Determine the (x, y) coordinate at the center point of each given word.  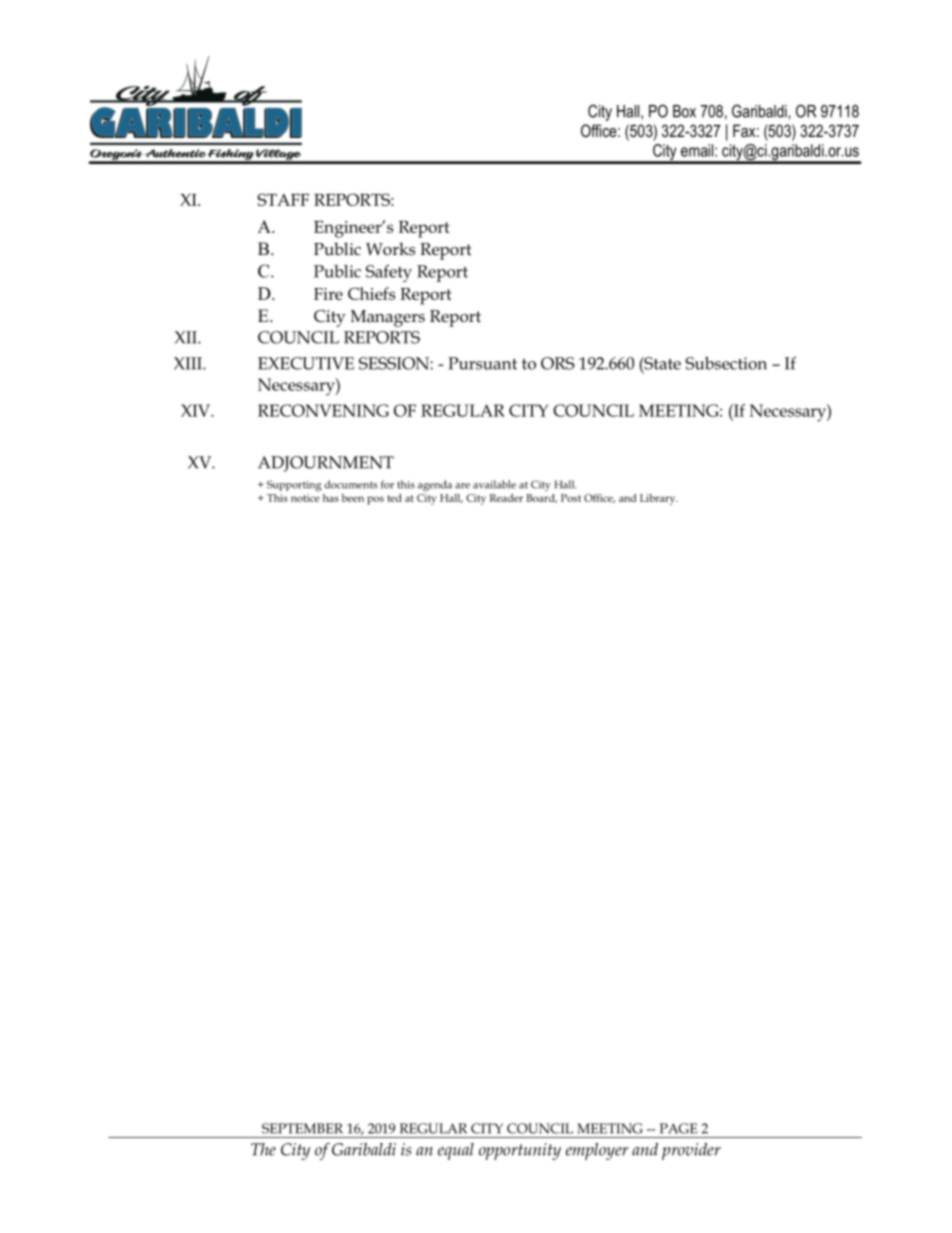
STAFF (283, 199)
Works (390, 249)
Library (659, 499)
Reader (506, 498)
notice (305, 498)
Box (684, 111)
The (263, 1149)
